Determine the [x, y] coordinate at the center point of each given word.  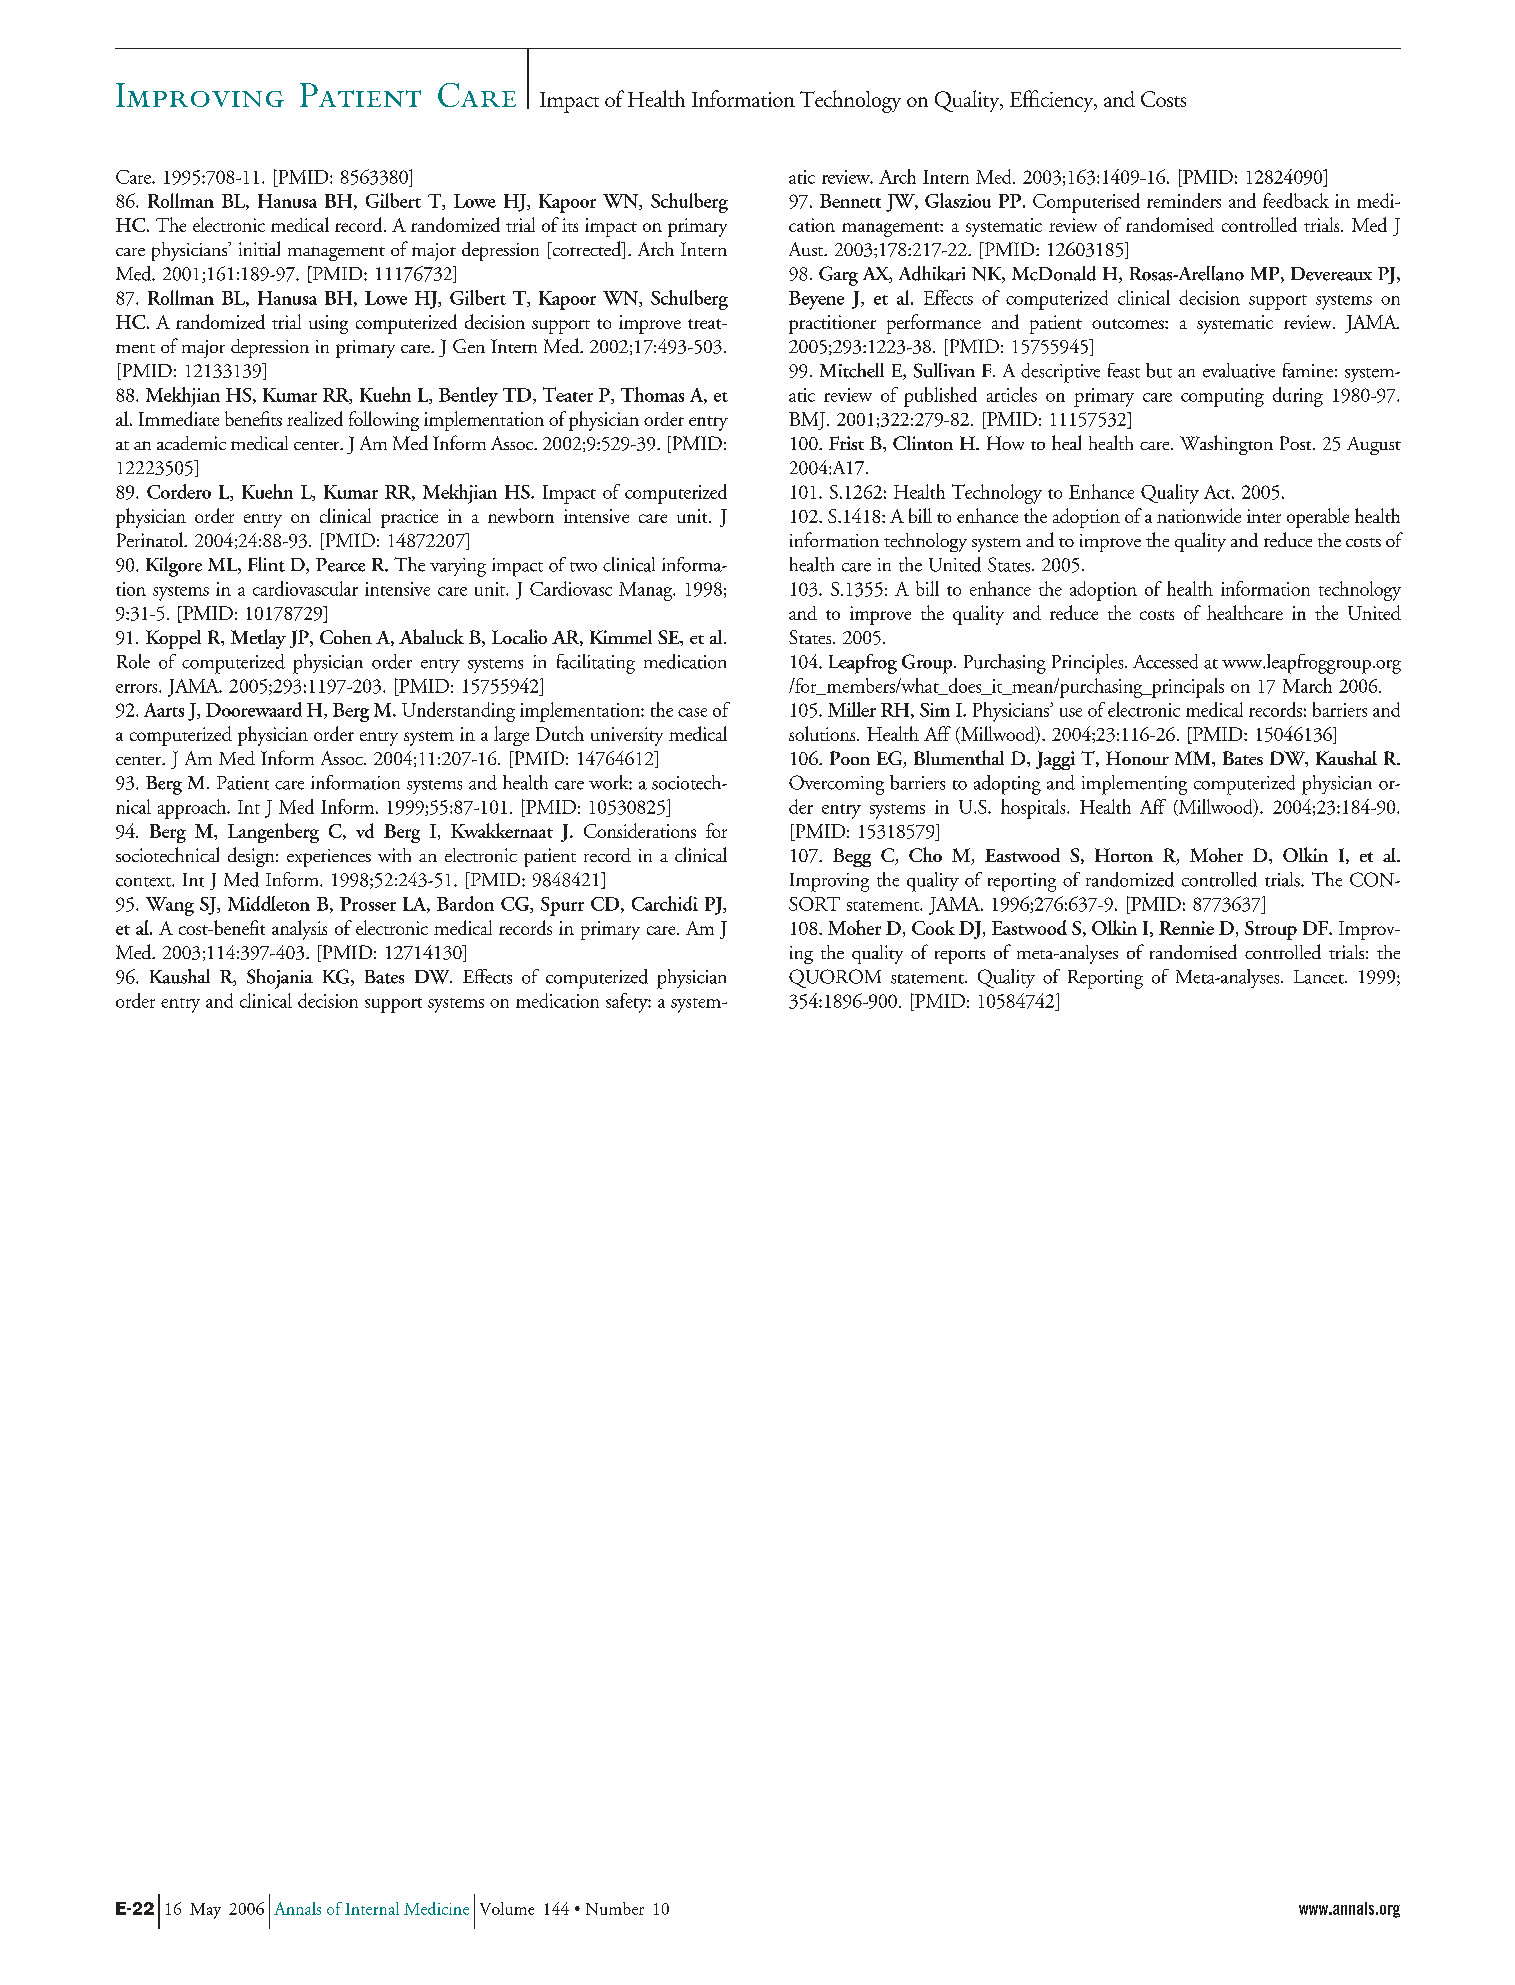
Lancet [1320, 977]
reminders [1184, 200]
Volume [507, 1908]
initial [259, 248]
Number [615, 1908]
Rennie [1186, 928]
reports [960, 957]
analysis [299, 930]
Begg [852, 857]
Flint [266, 564]
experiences [329, 858]
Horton [1124, 855]
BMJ [807, 421]
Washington [1226, 445]
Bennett [850, 201]
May [205, 1911]
